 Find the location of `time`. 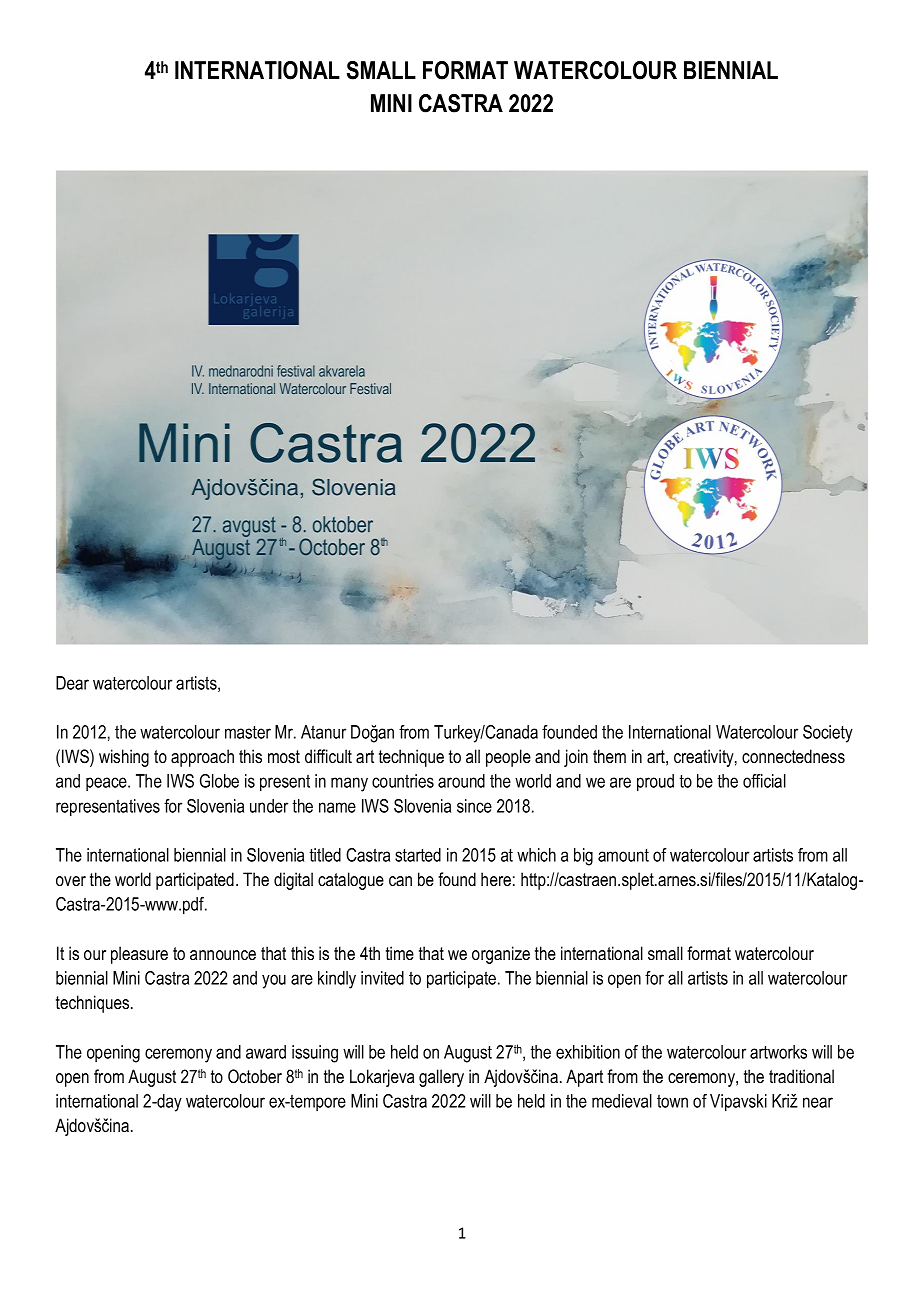

time is located at coordinates (400, 953).
